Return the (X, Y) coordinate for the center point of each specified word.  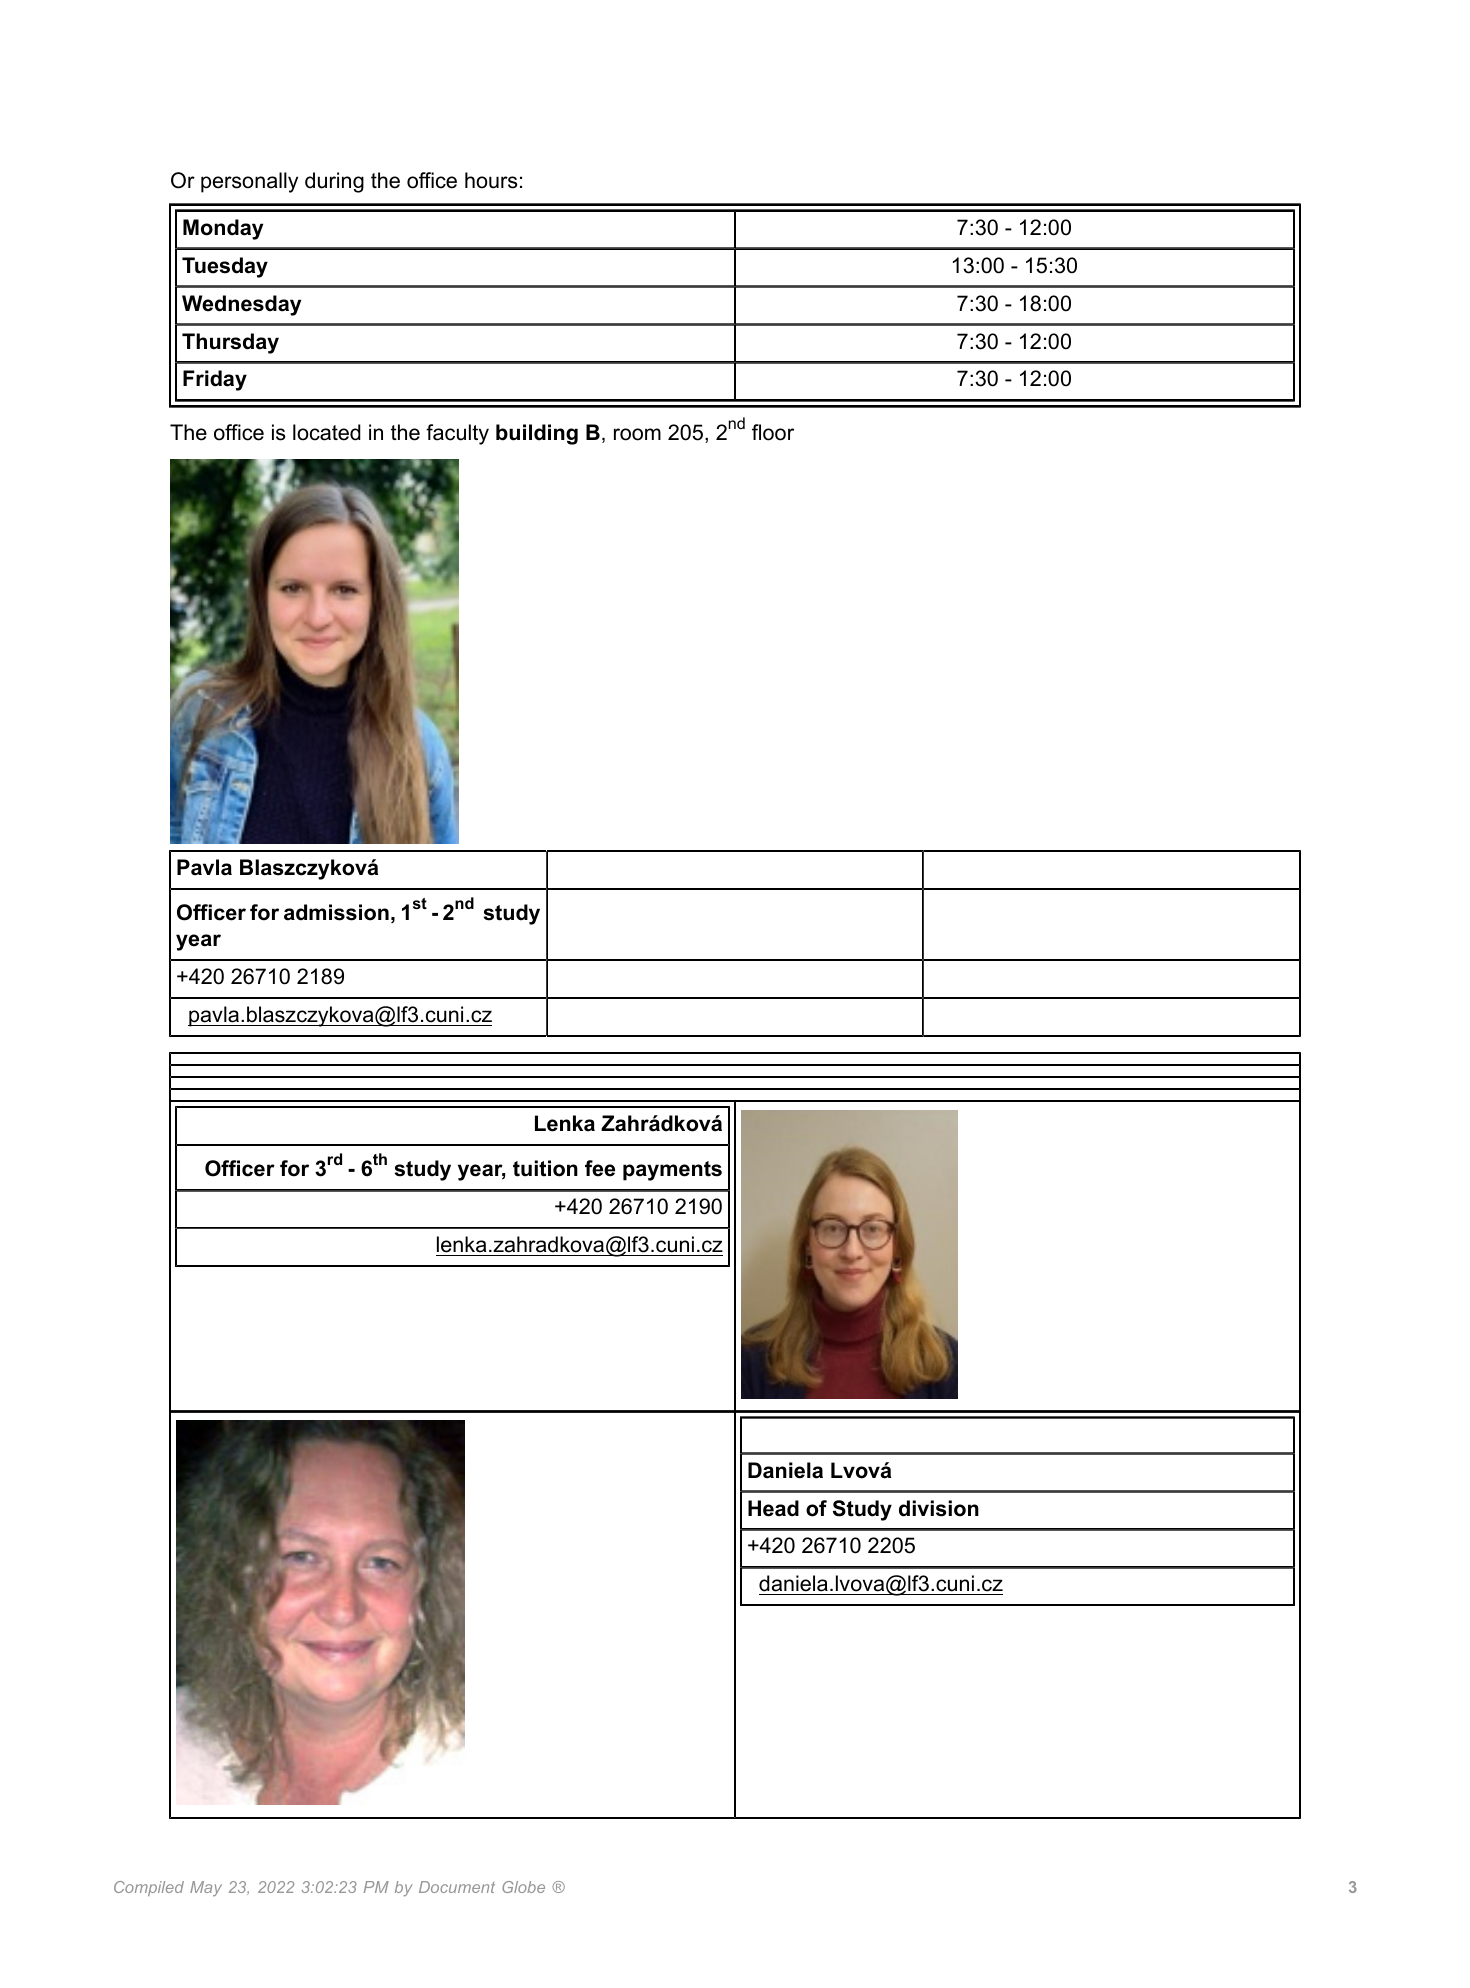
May (206, 1888)
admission (336, 912)
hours (491, 180)
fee (600, 1168)
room (637, 434)
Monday (223, 229)
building (537, 434)
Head (773, 1508)
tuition (545, 1168)
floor (773, 432)
